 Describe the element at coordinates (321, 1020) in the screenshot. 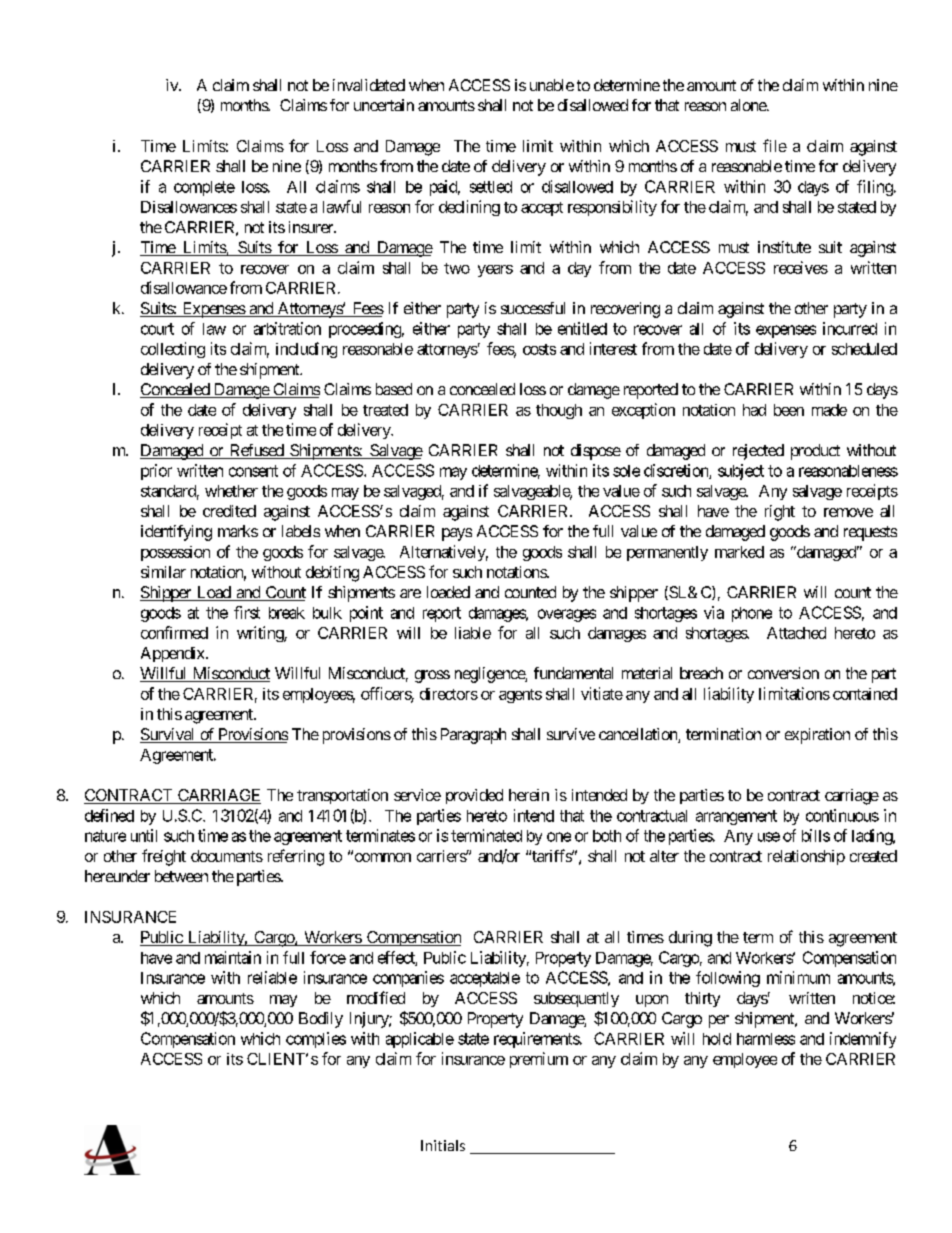

I see `Bodily` at that location.
